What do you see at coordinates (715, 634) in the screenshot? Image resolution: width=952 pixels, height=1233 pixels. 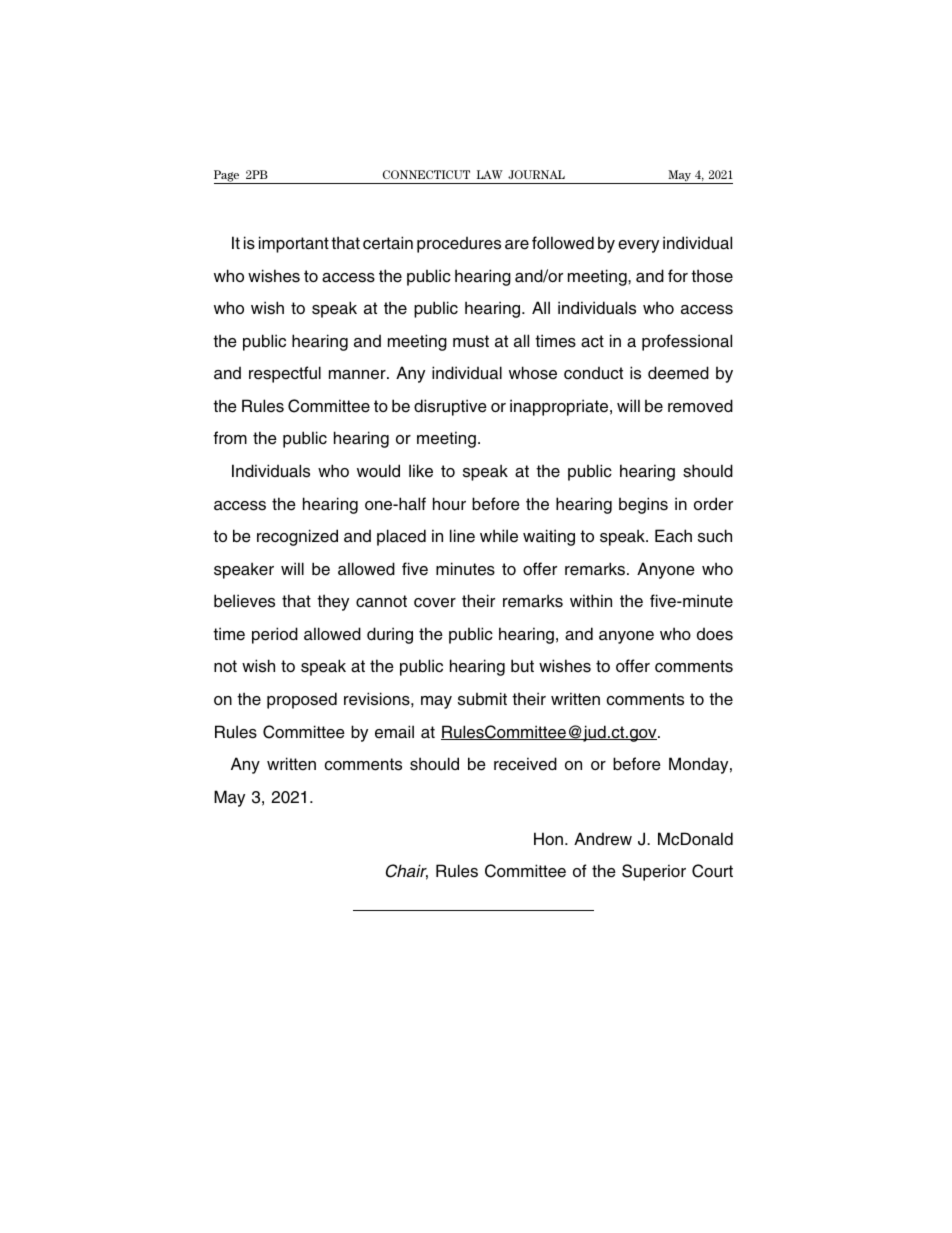 I see `does` at bounding box center [715, 634].
